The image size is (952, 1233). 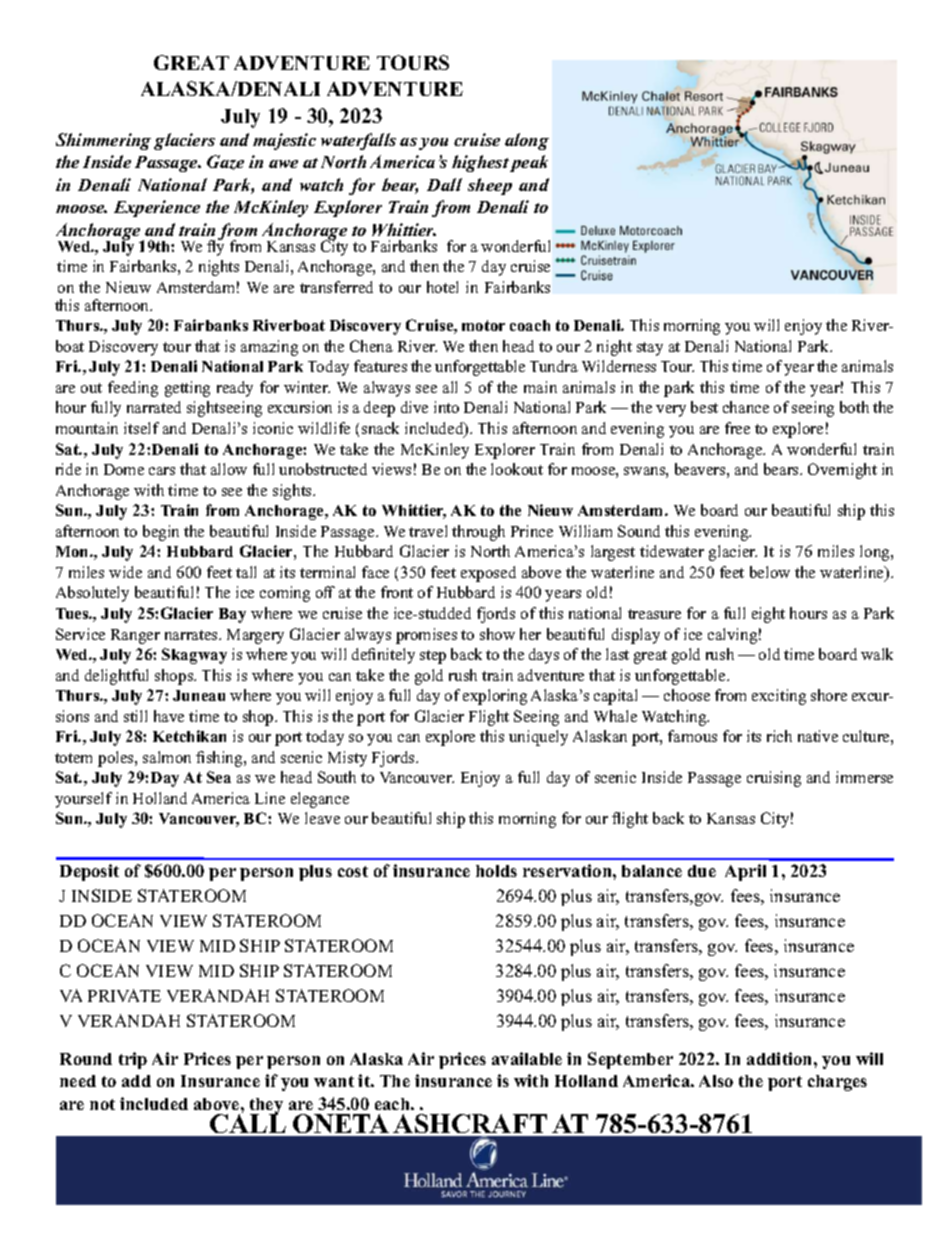 I want to click on show, so click(x=497, y=634).
